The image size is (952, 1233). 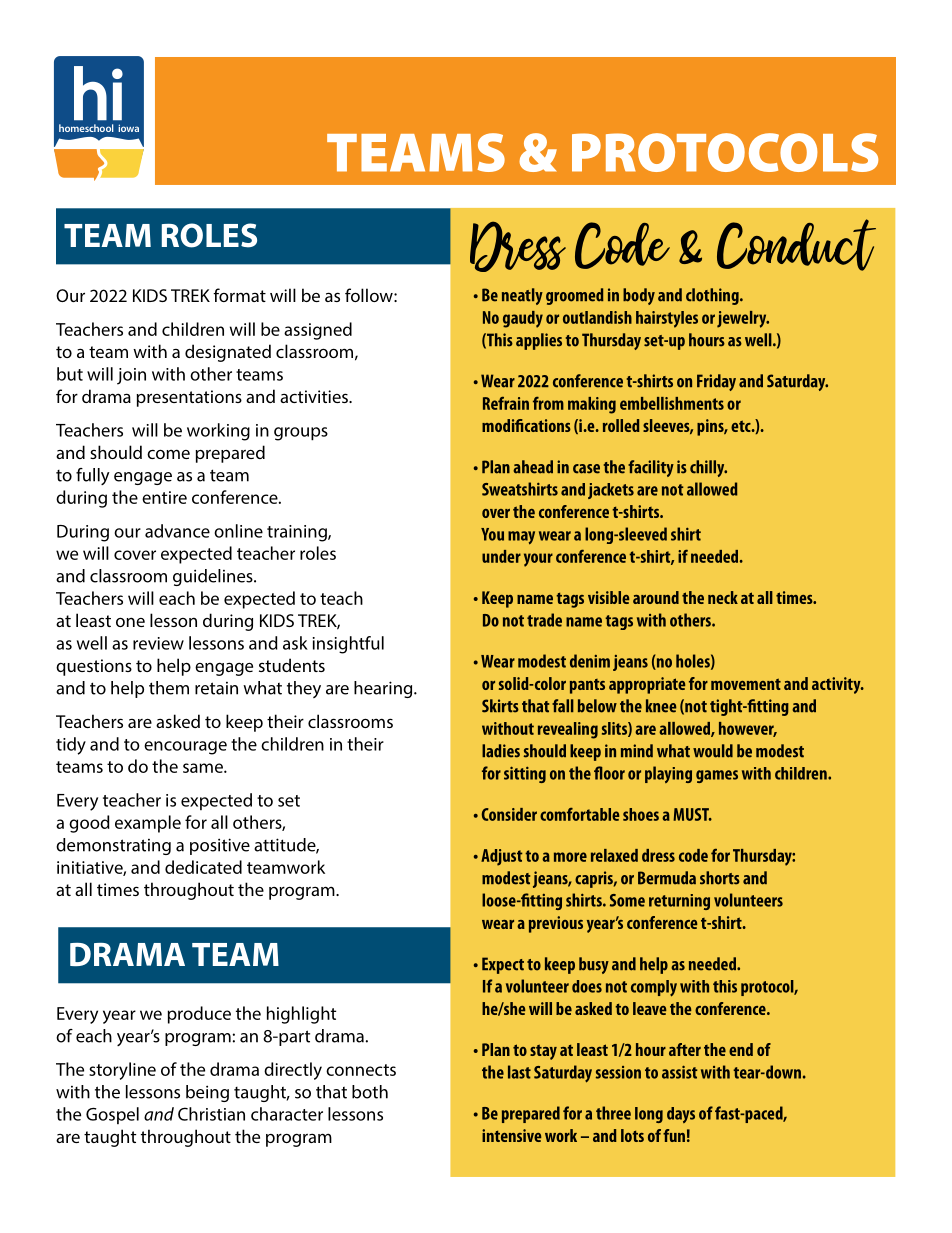 I want to click on dedicated, so click(x=203, y=867).
